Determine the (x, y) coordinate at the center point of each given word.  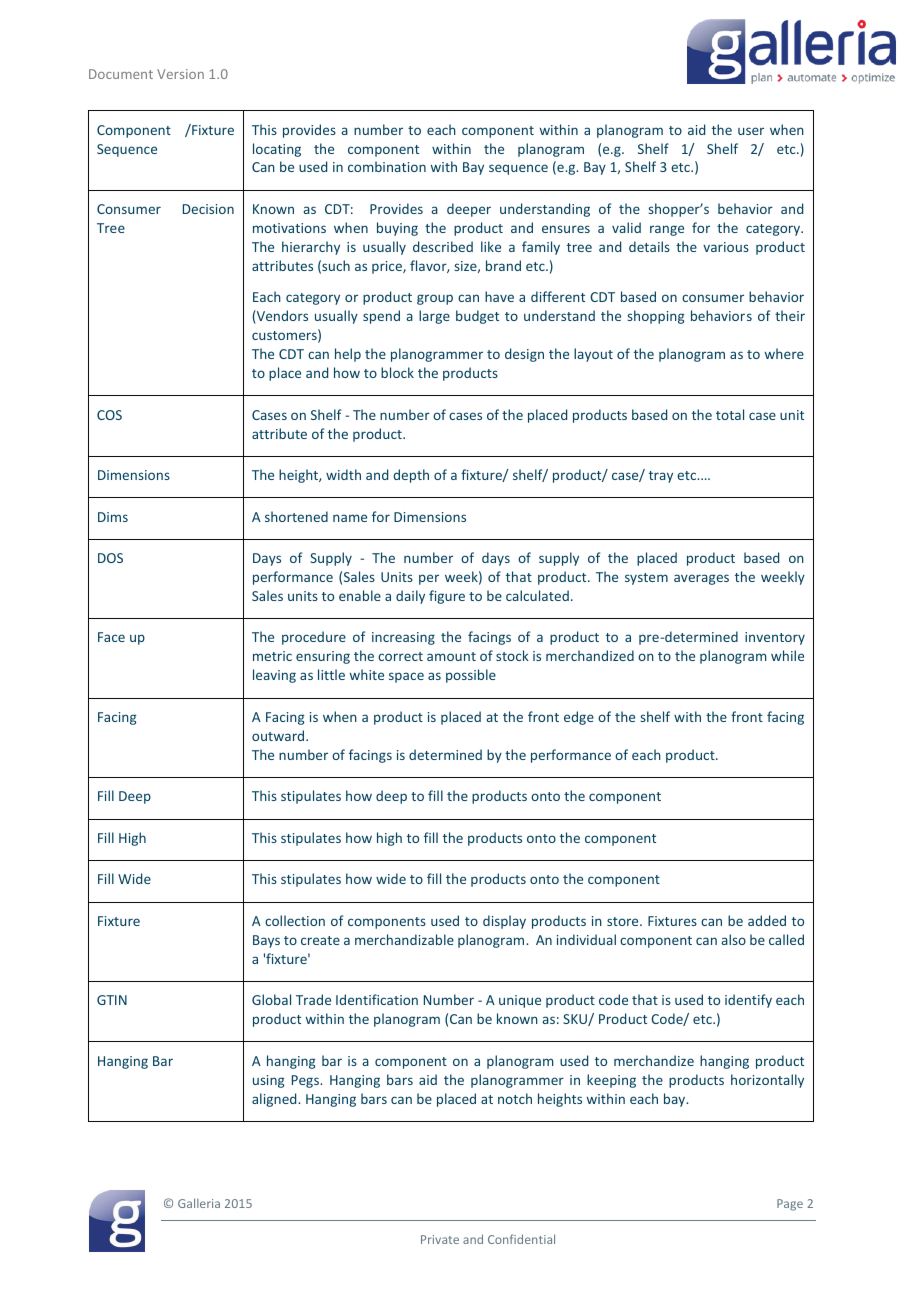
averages (701, 579)
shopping (656, 317)
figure (447, 597)
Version (180, 74)
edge (579, 718)
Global (271, 999)
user (751, 131)
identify (748, 1001)
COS (109, 415)
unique (520, 1001)
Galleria (199, 1203)
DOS (110, 558)
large (434, 317)
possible (471, 676)
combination (387, 166)
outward (279, 735)
